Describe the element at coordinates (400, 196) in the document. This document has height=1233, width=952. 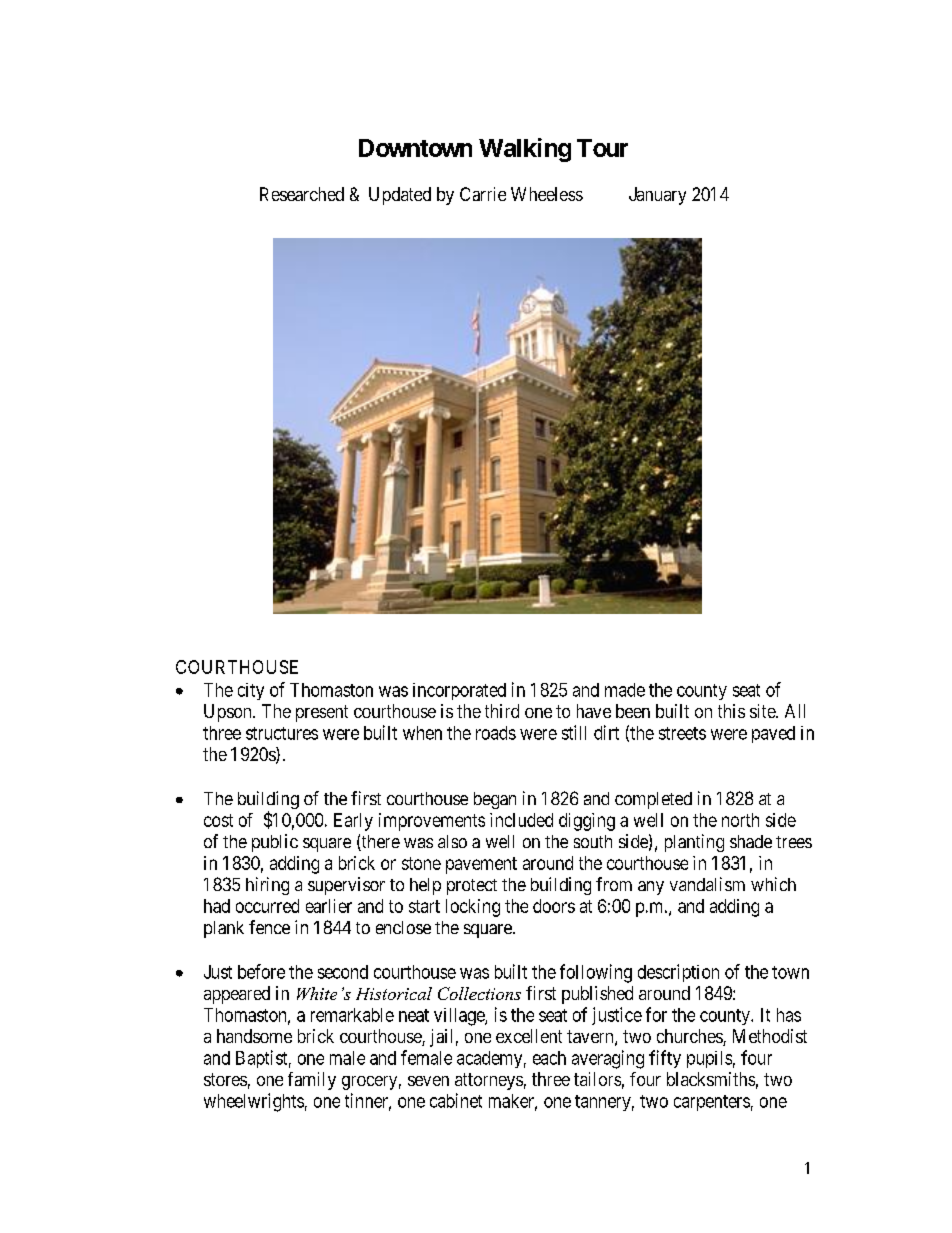
I see `Updated` at that location.
